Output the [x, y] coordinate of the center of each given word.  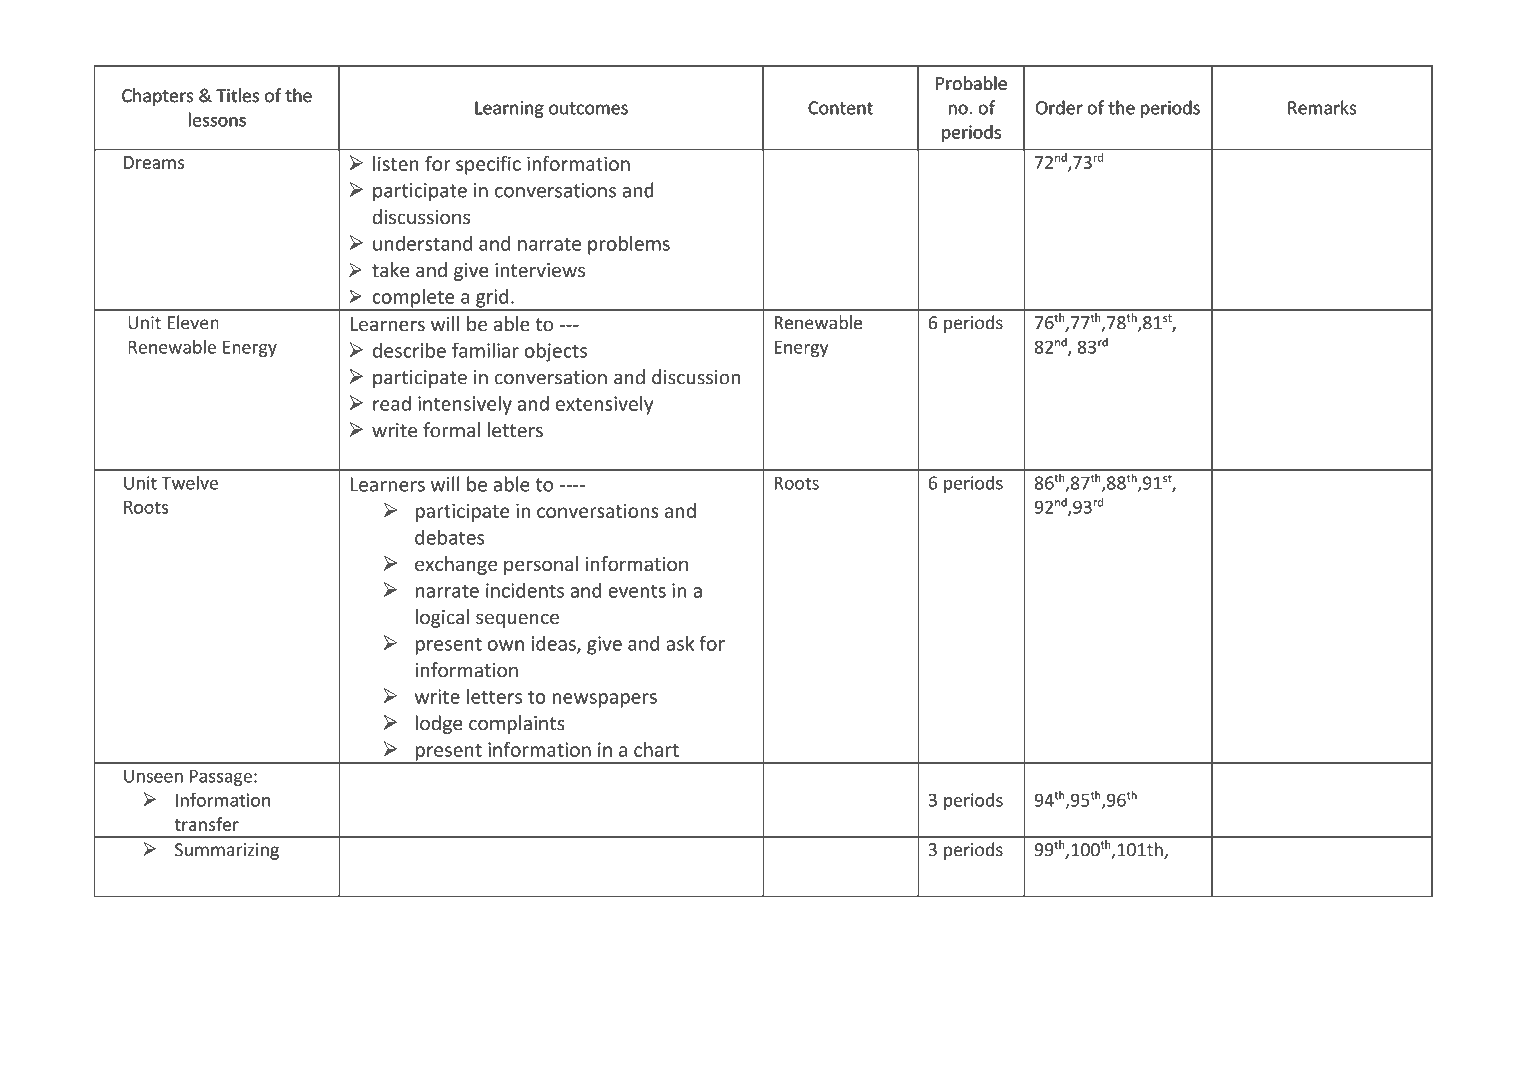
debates [449, 537]
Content [840, 108]
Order [1059, 107]
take [391, 270]
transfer [206, 824]
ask [680, 643]
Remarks [1322, 107]
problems [629, 245]
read [392, 403]
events [637, 591]
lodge [439, 724]
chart [656, 749]
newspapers [605, 700]
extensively [604, 405]
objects [556, 352]
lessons [217, 119]
